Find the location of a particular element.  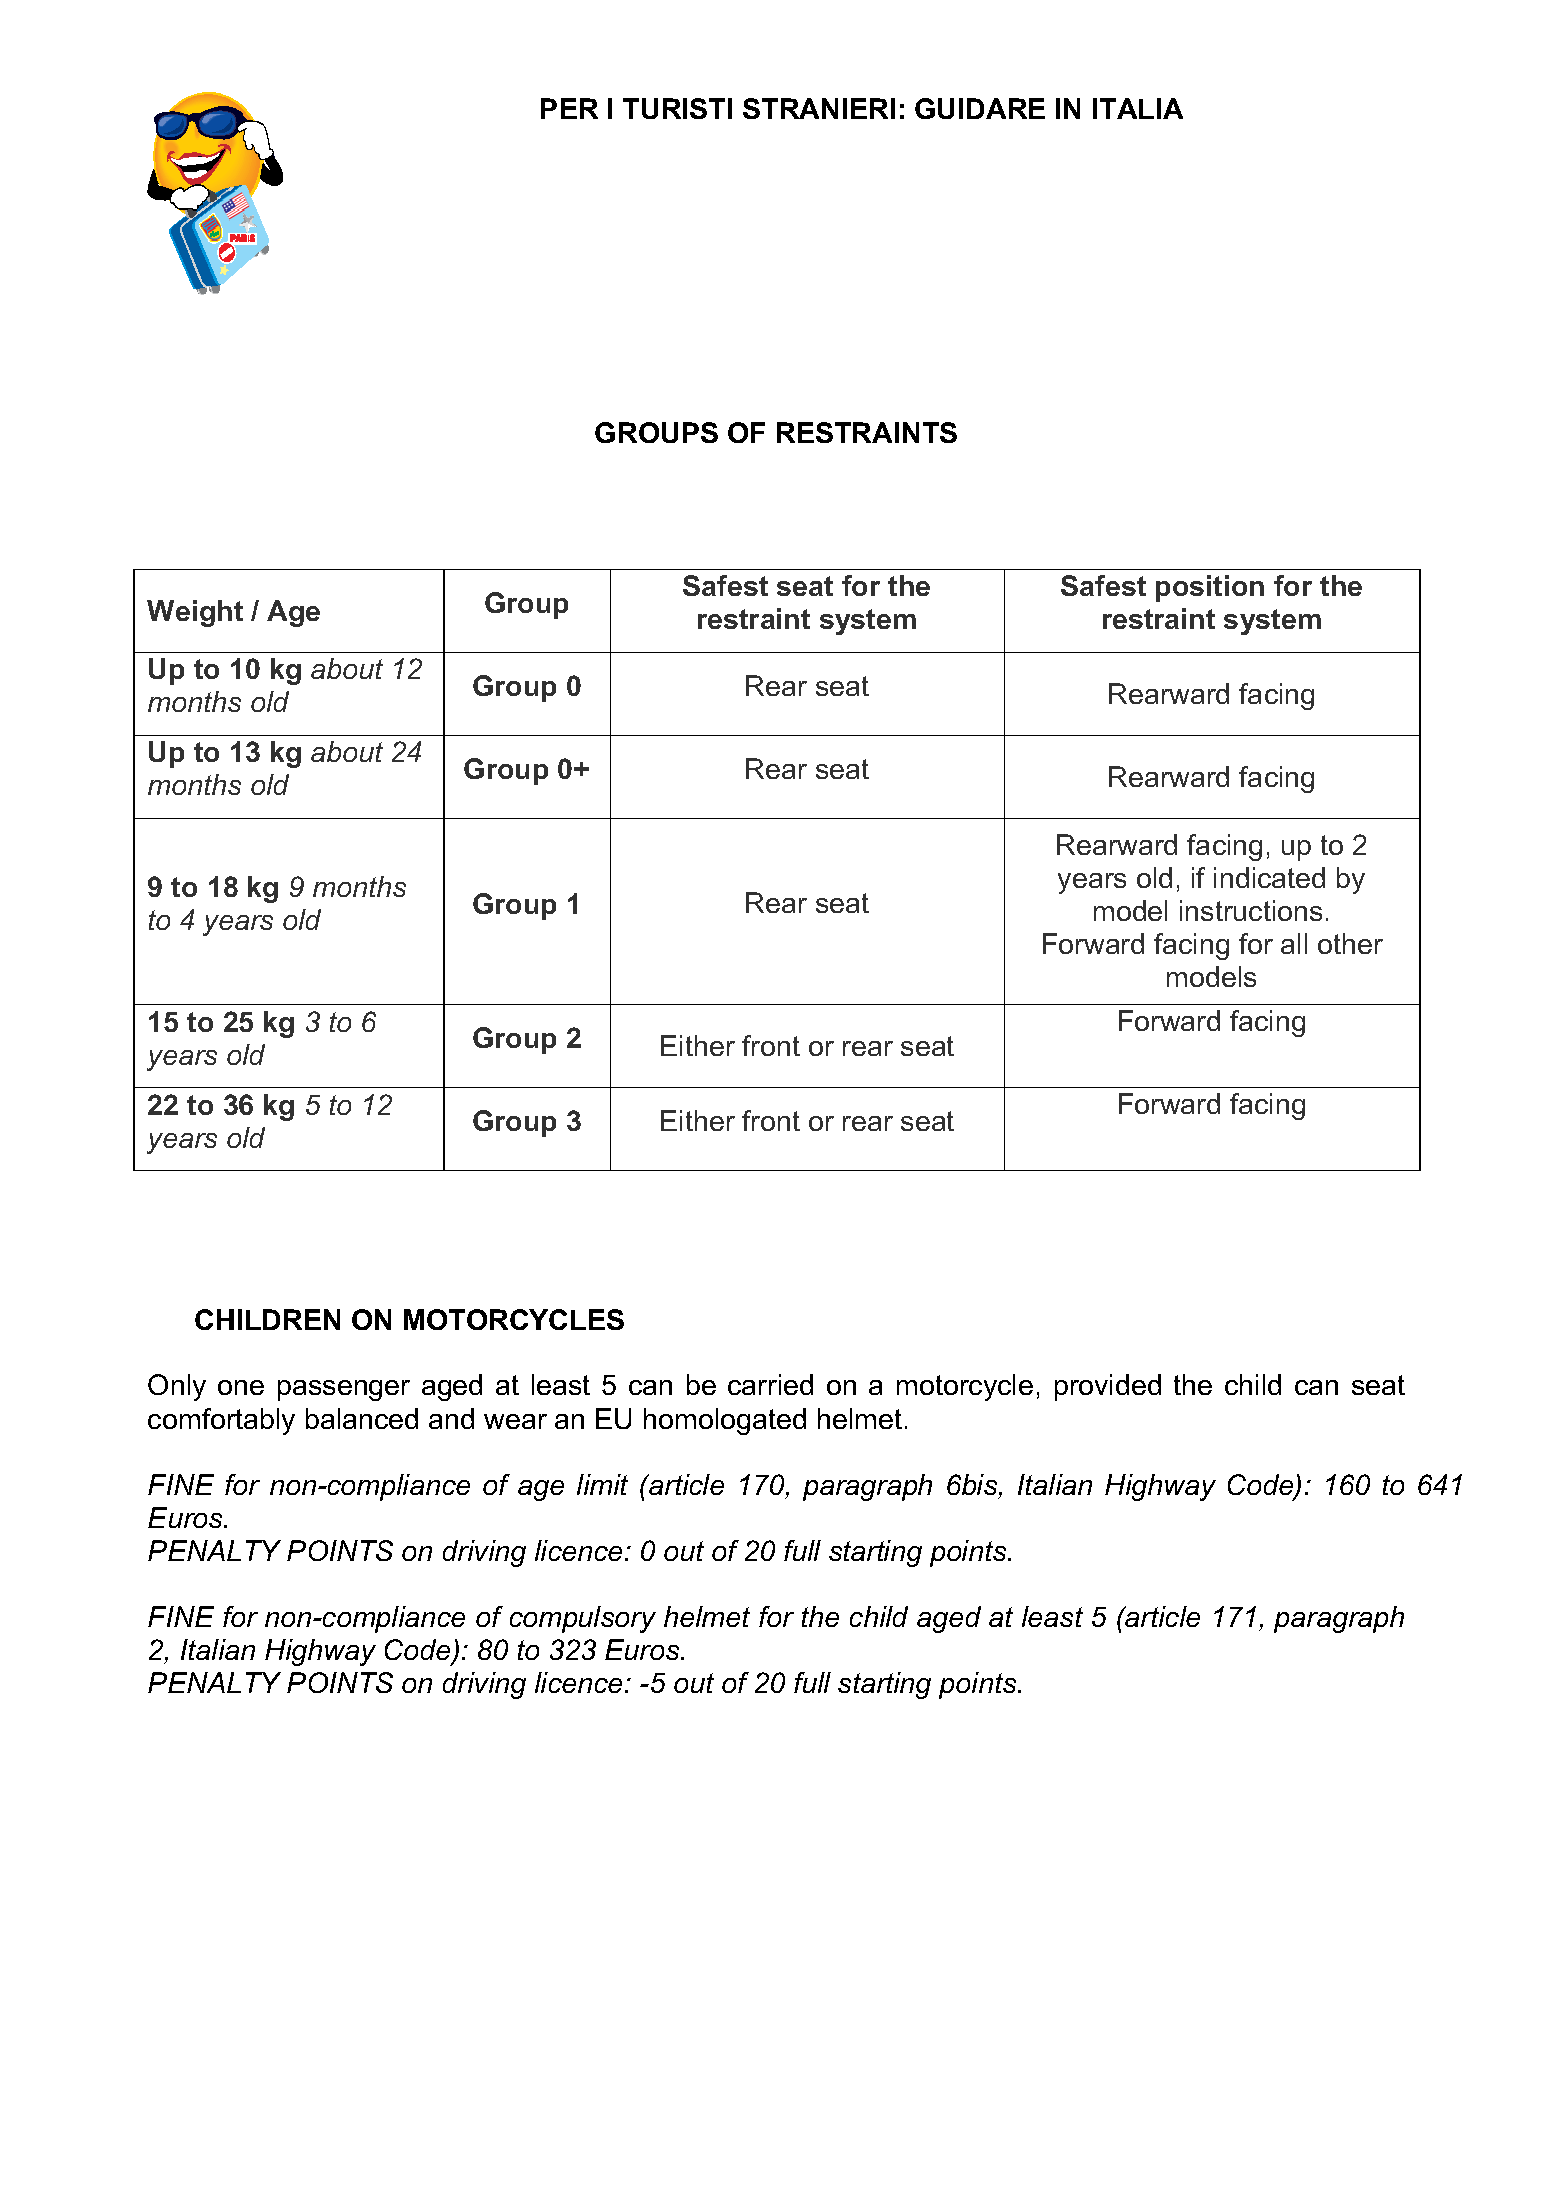

wear is located at coordinates (515, 1421).
